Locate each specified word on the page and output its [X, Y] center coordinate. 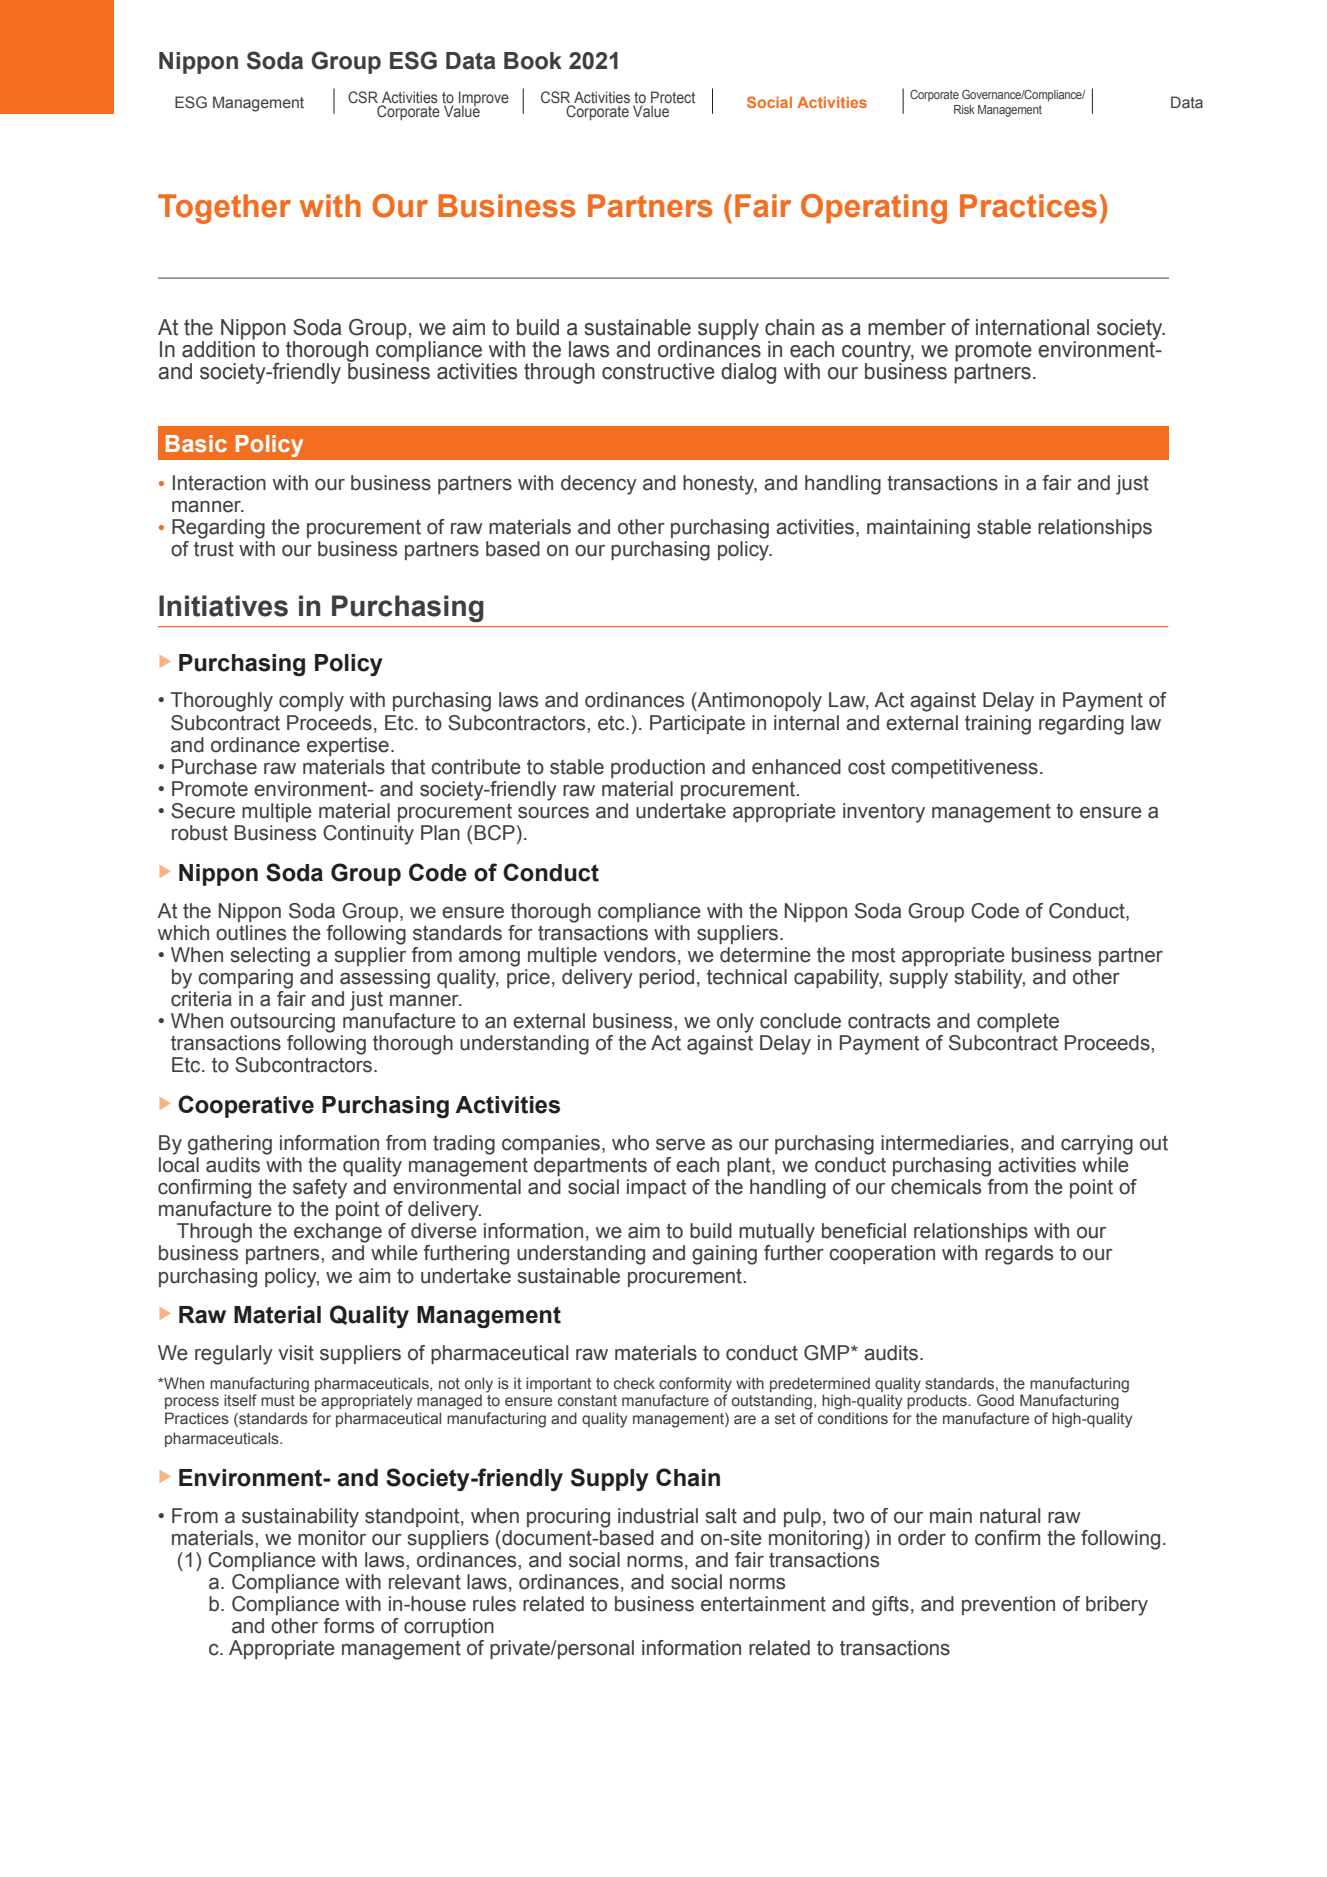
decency [599, 485]
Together [224, 209]
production [658, 768]
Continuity [368, 835]
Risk [964, 109]
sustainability [300, 1518]
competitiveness [964, 768]
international [1032, 327]
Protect [673, 98]
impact [656, 1188]
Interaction [219, 483]
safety [320, 1189]
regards [1019, 1255]
